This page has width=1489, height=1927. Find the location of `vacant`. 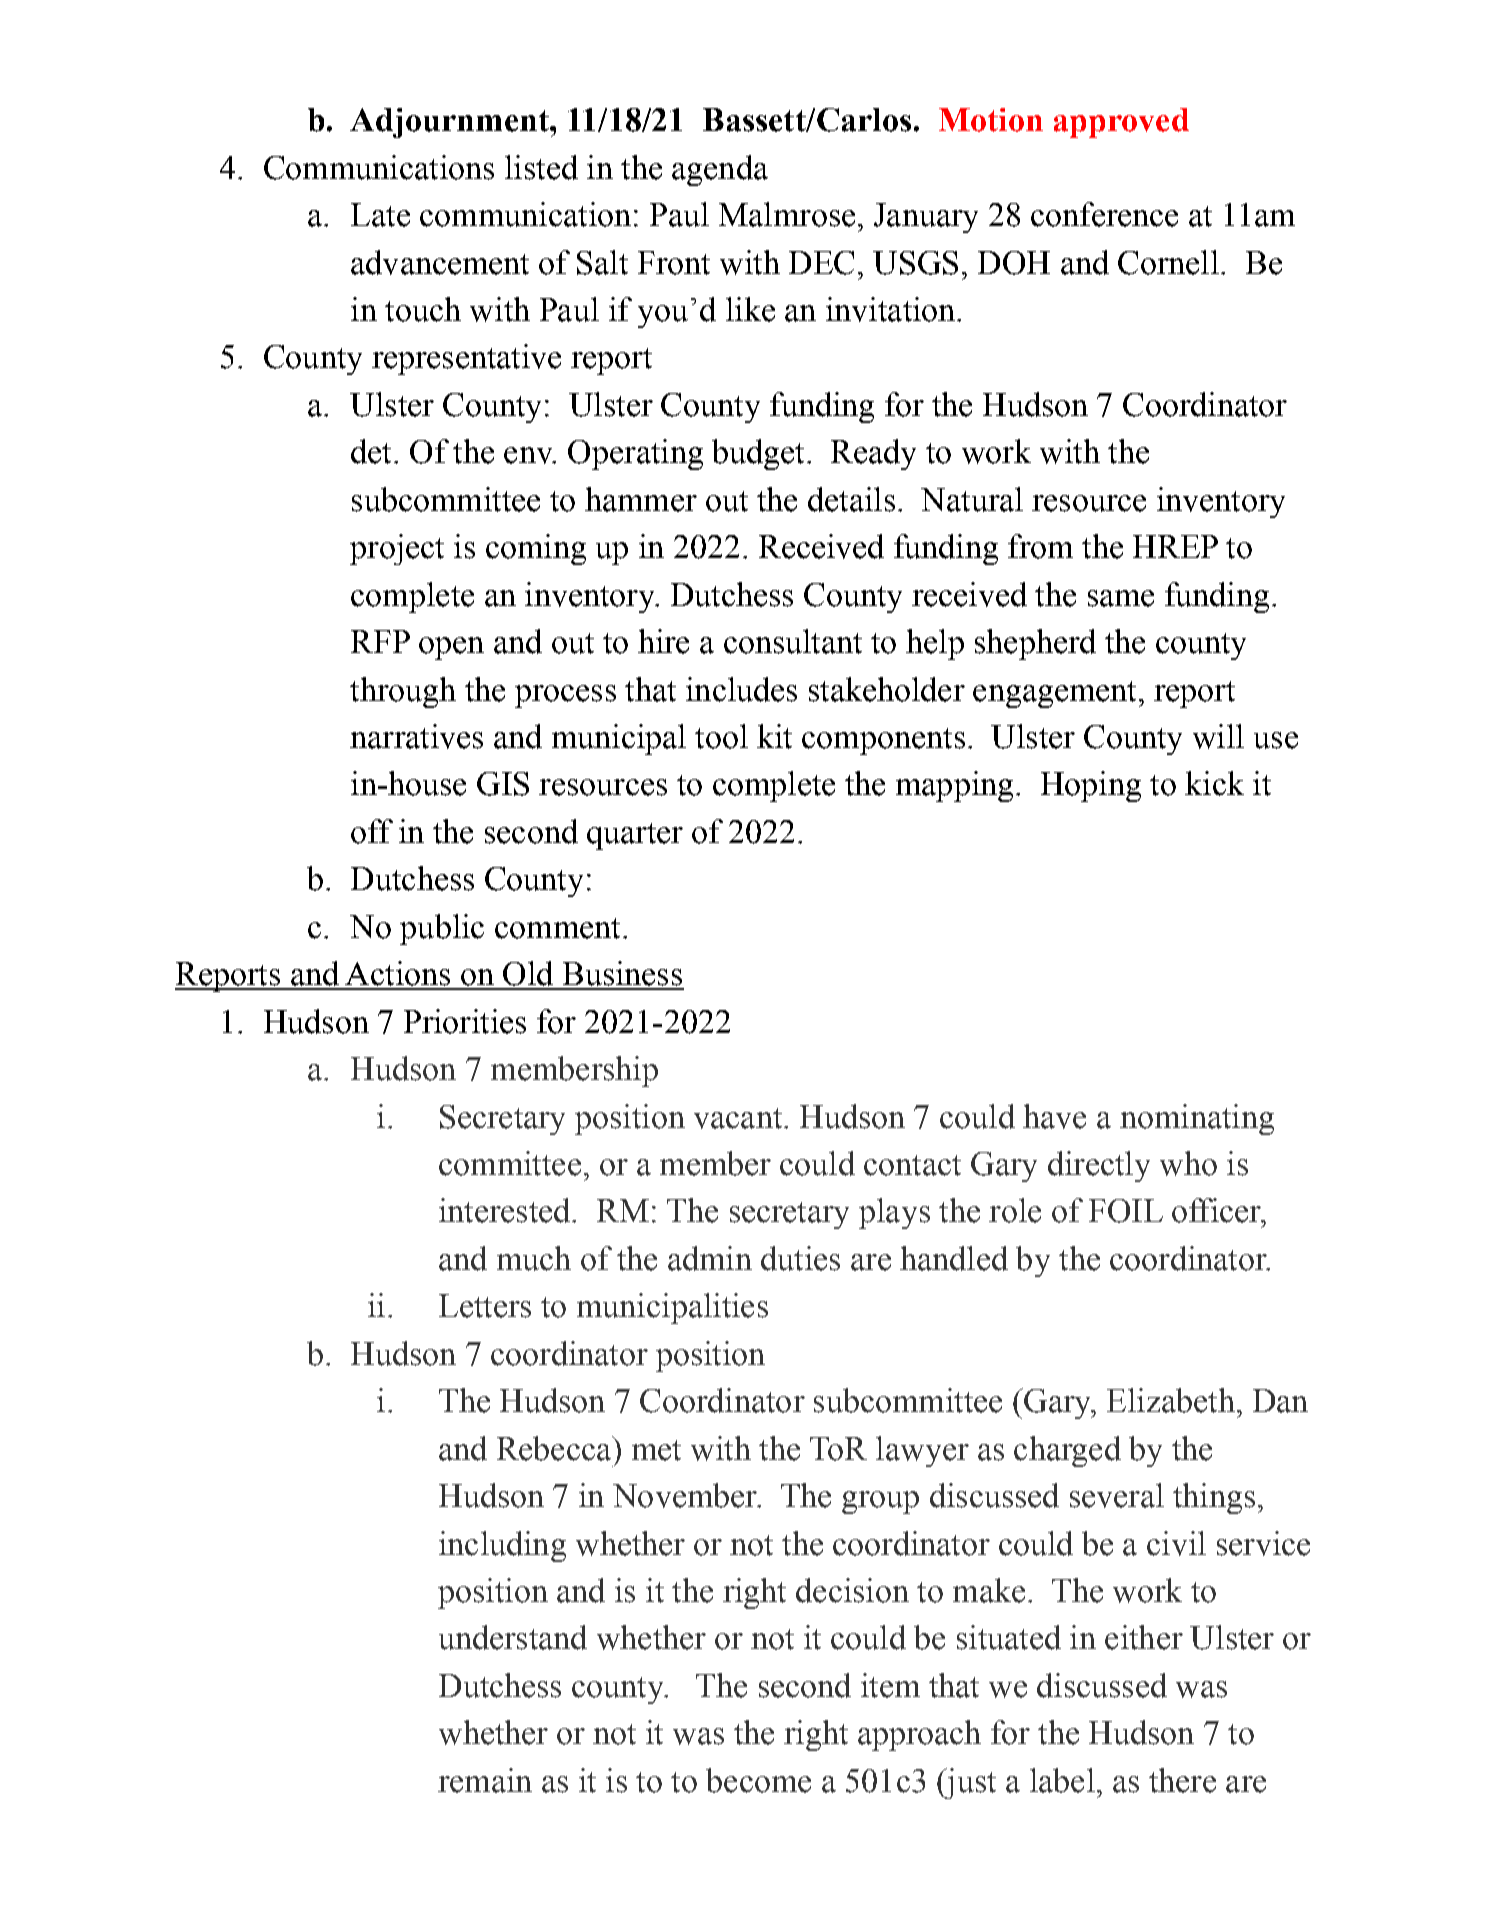

vacant is located at coordinates (739, 1118).
